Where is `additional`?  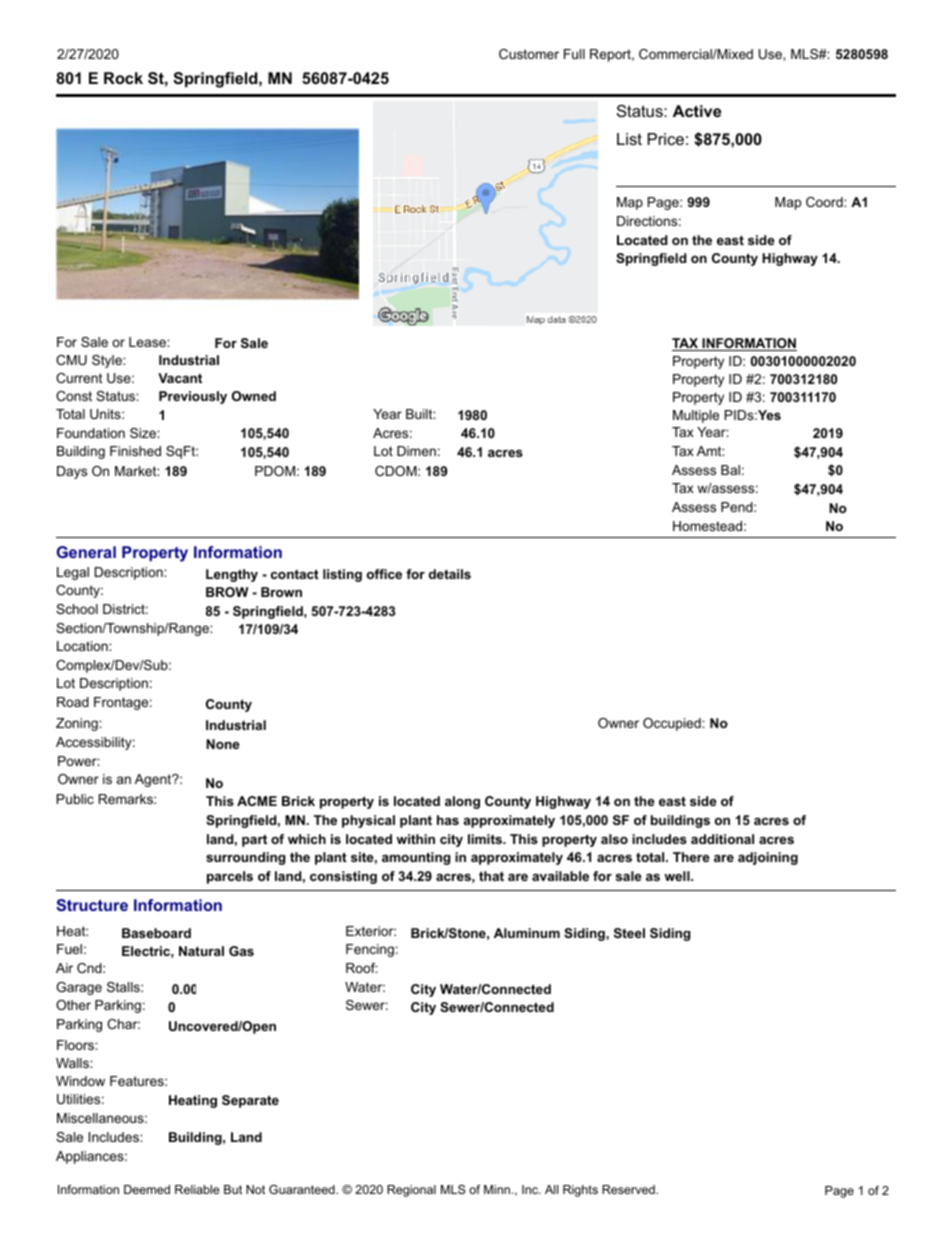
additional is located at coordinates (722, 839).
